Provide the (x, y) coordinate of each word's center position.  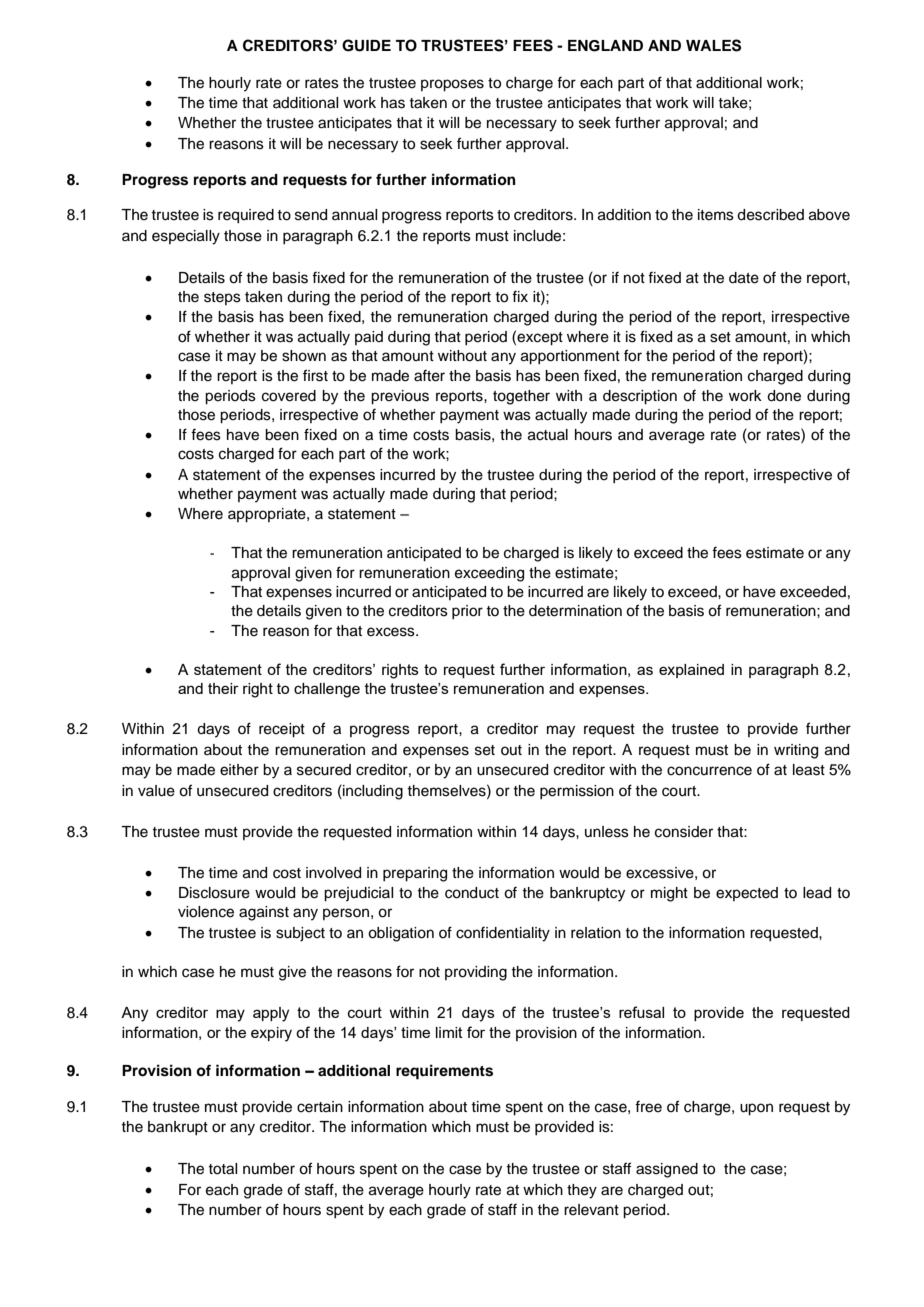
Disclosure (214, 893)
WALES (713, 45)
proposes (452, 85)
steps (222, 298)
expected (747, 894)
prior (467, 612)
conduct (472, 893)
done (784, 396)
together (521, 397)
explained (691, 671)
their (223, 688)
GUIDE (366, 45)
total (222, 1169)
